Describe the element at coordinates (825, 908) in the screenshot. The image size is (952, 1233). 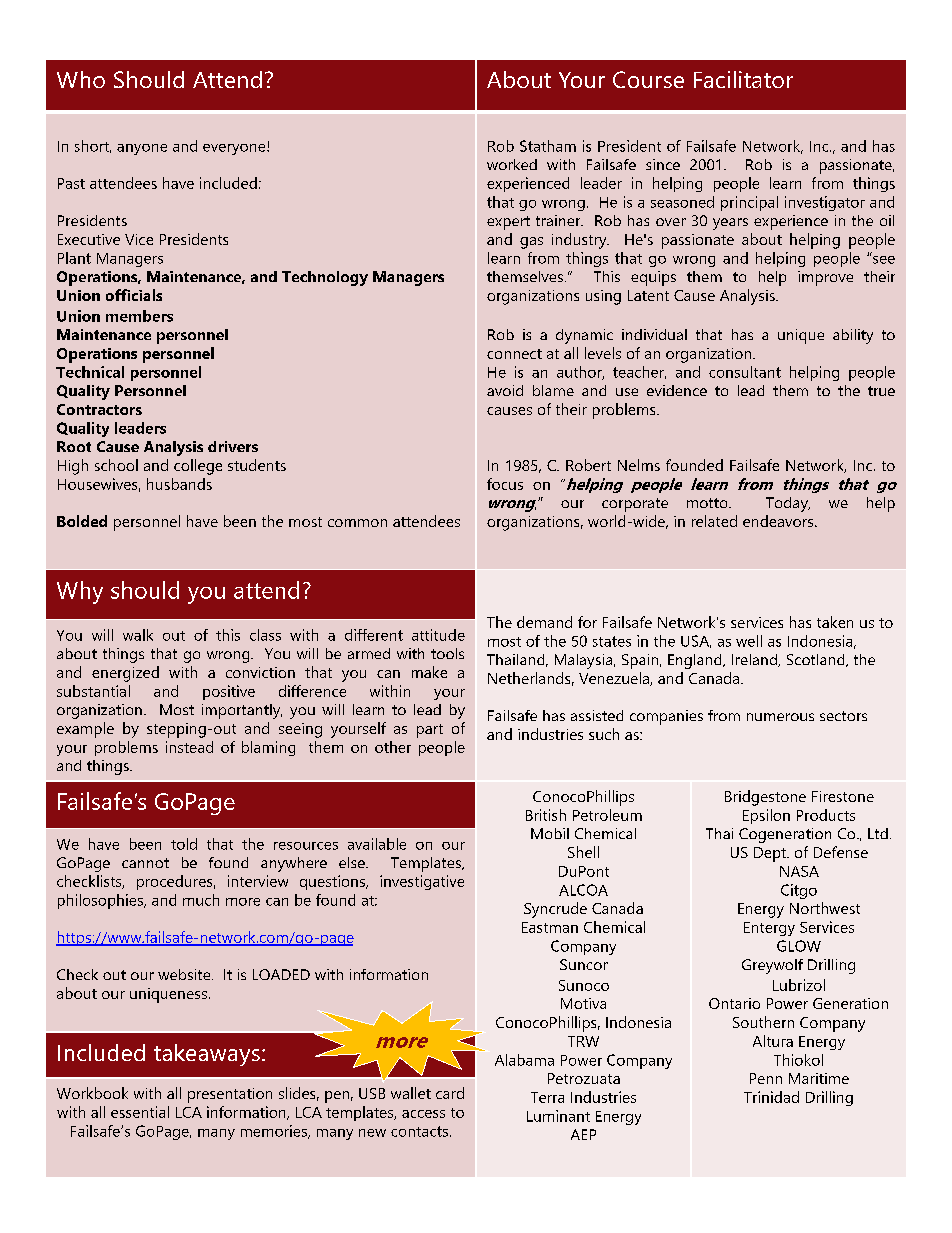
I see `Northwest` at that location.
